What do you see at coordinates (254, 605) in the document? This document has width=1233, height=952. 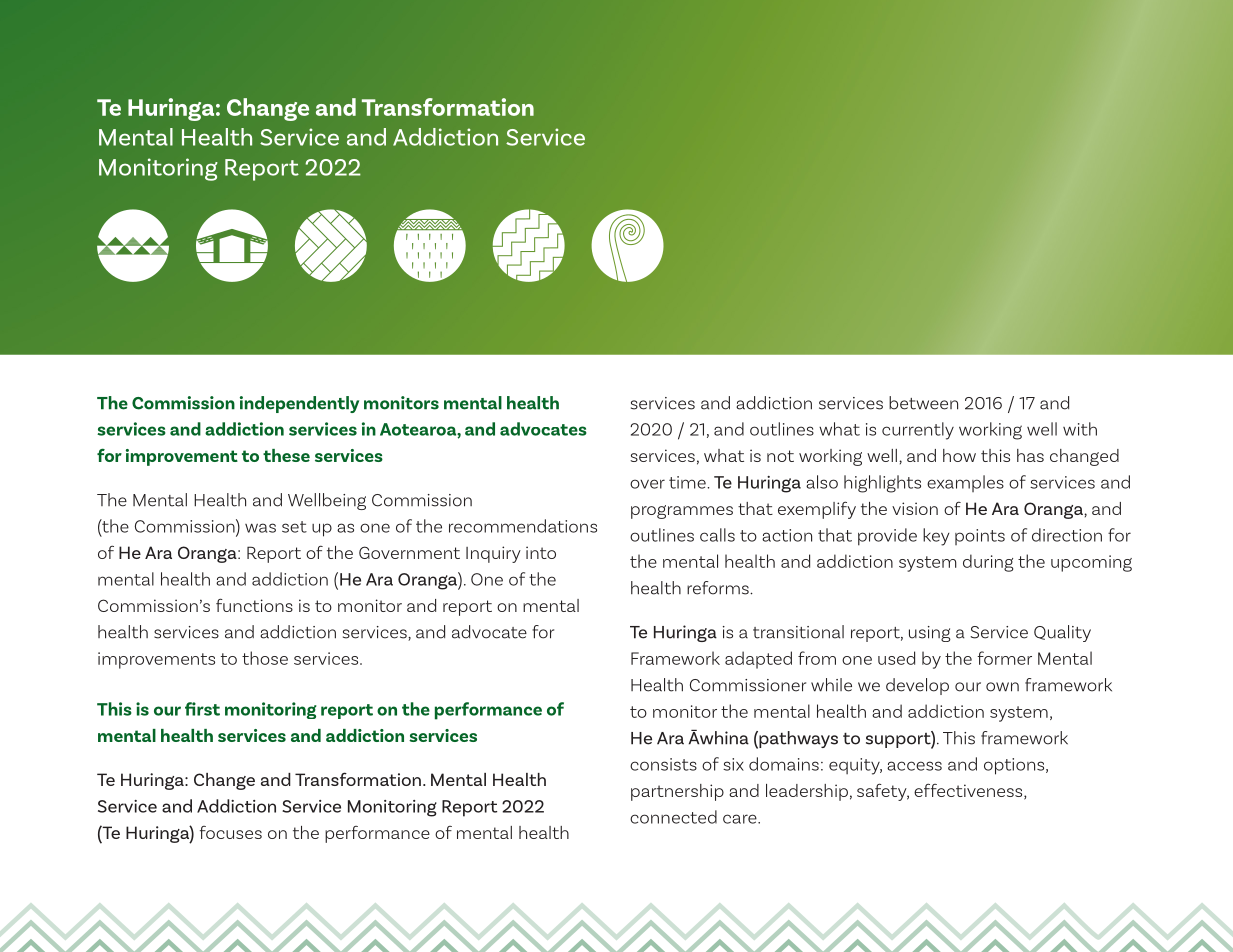 I see `functions` at bounding box center [254, 605].
